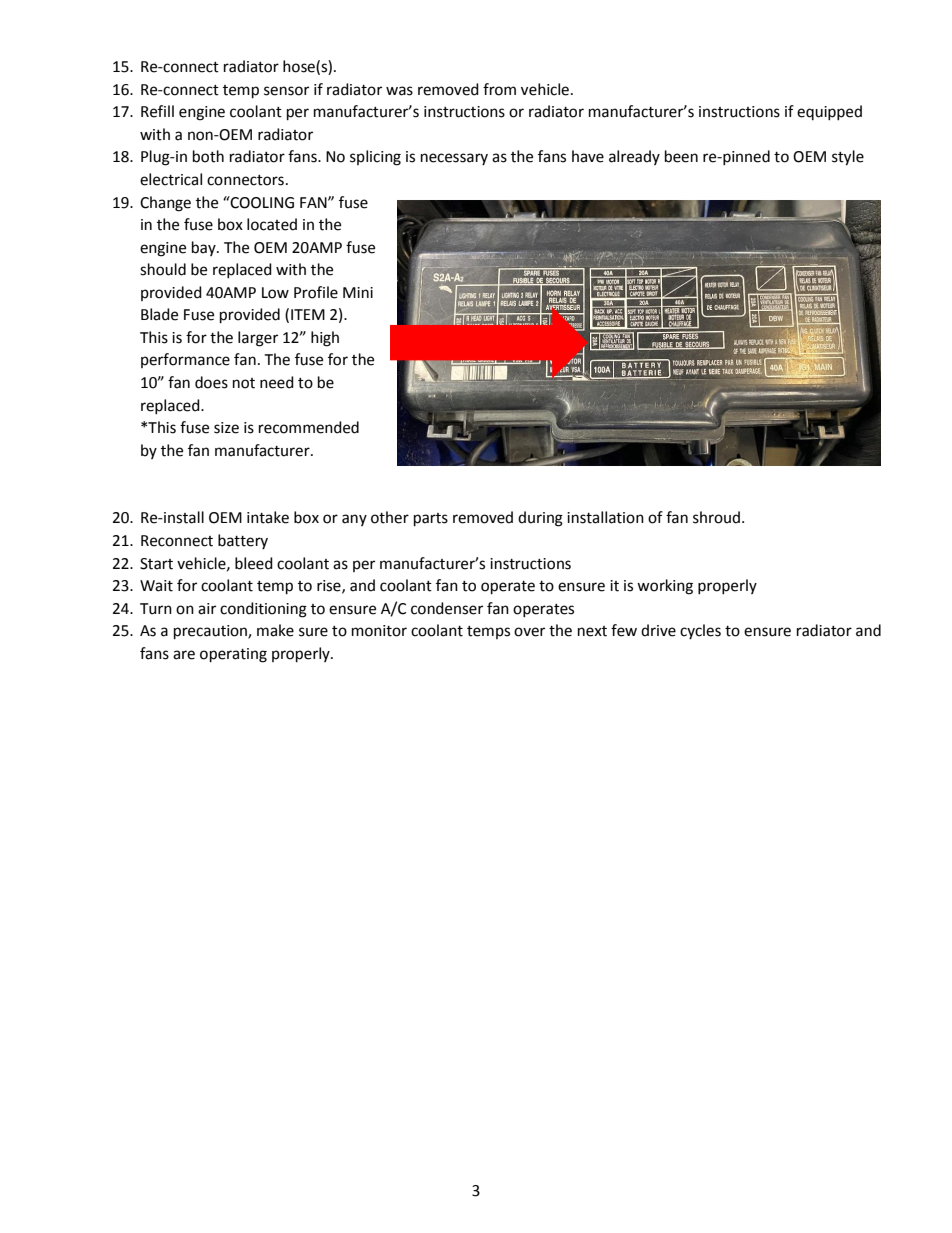 Image resolution: width=952 pixels, height=1233 pixels. Describe the element at coordinates (829, 112) in the screenshot. I see `equipped` at that location.
